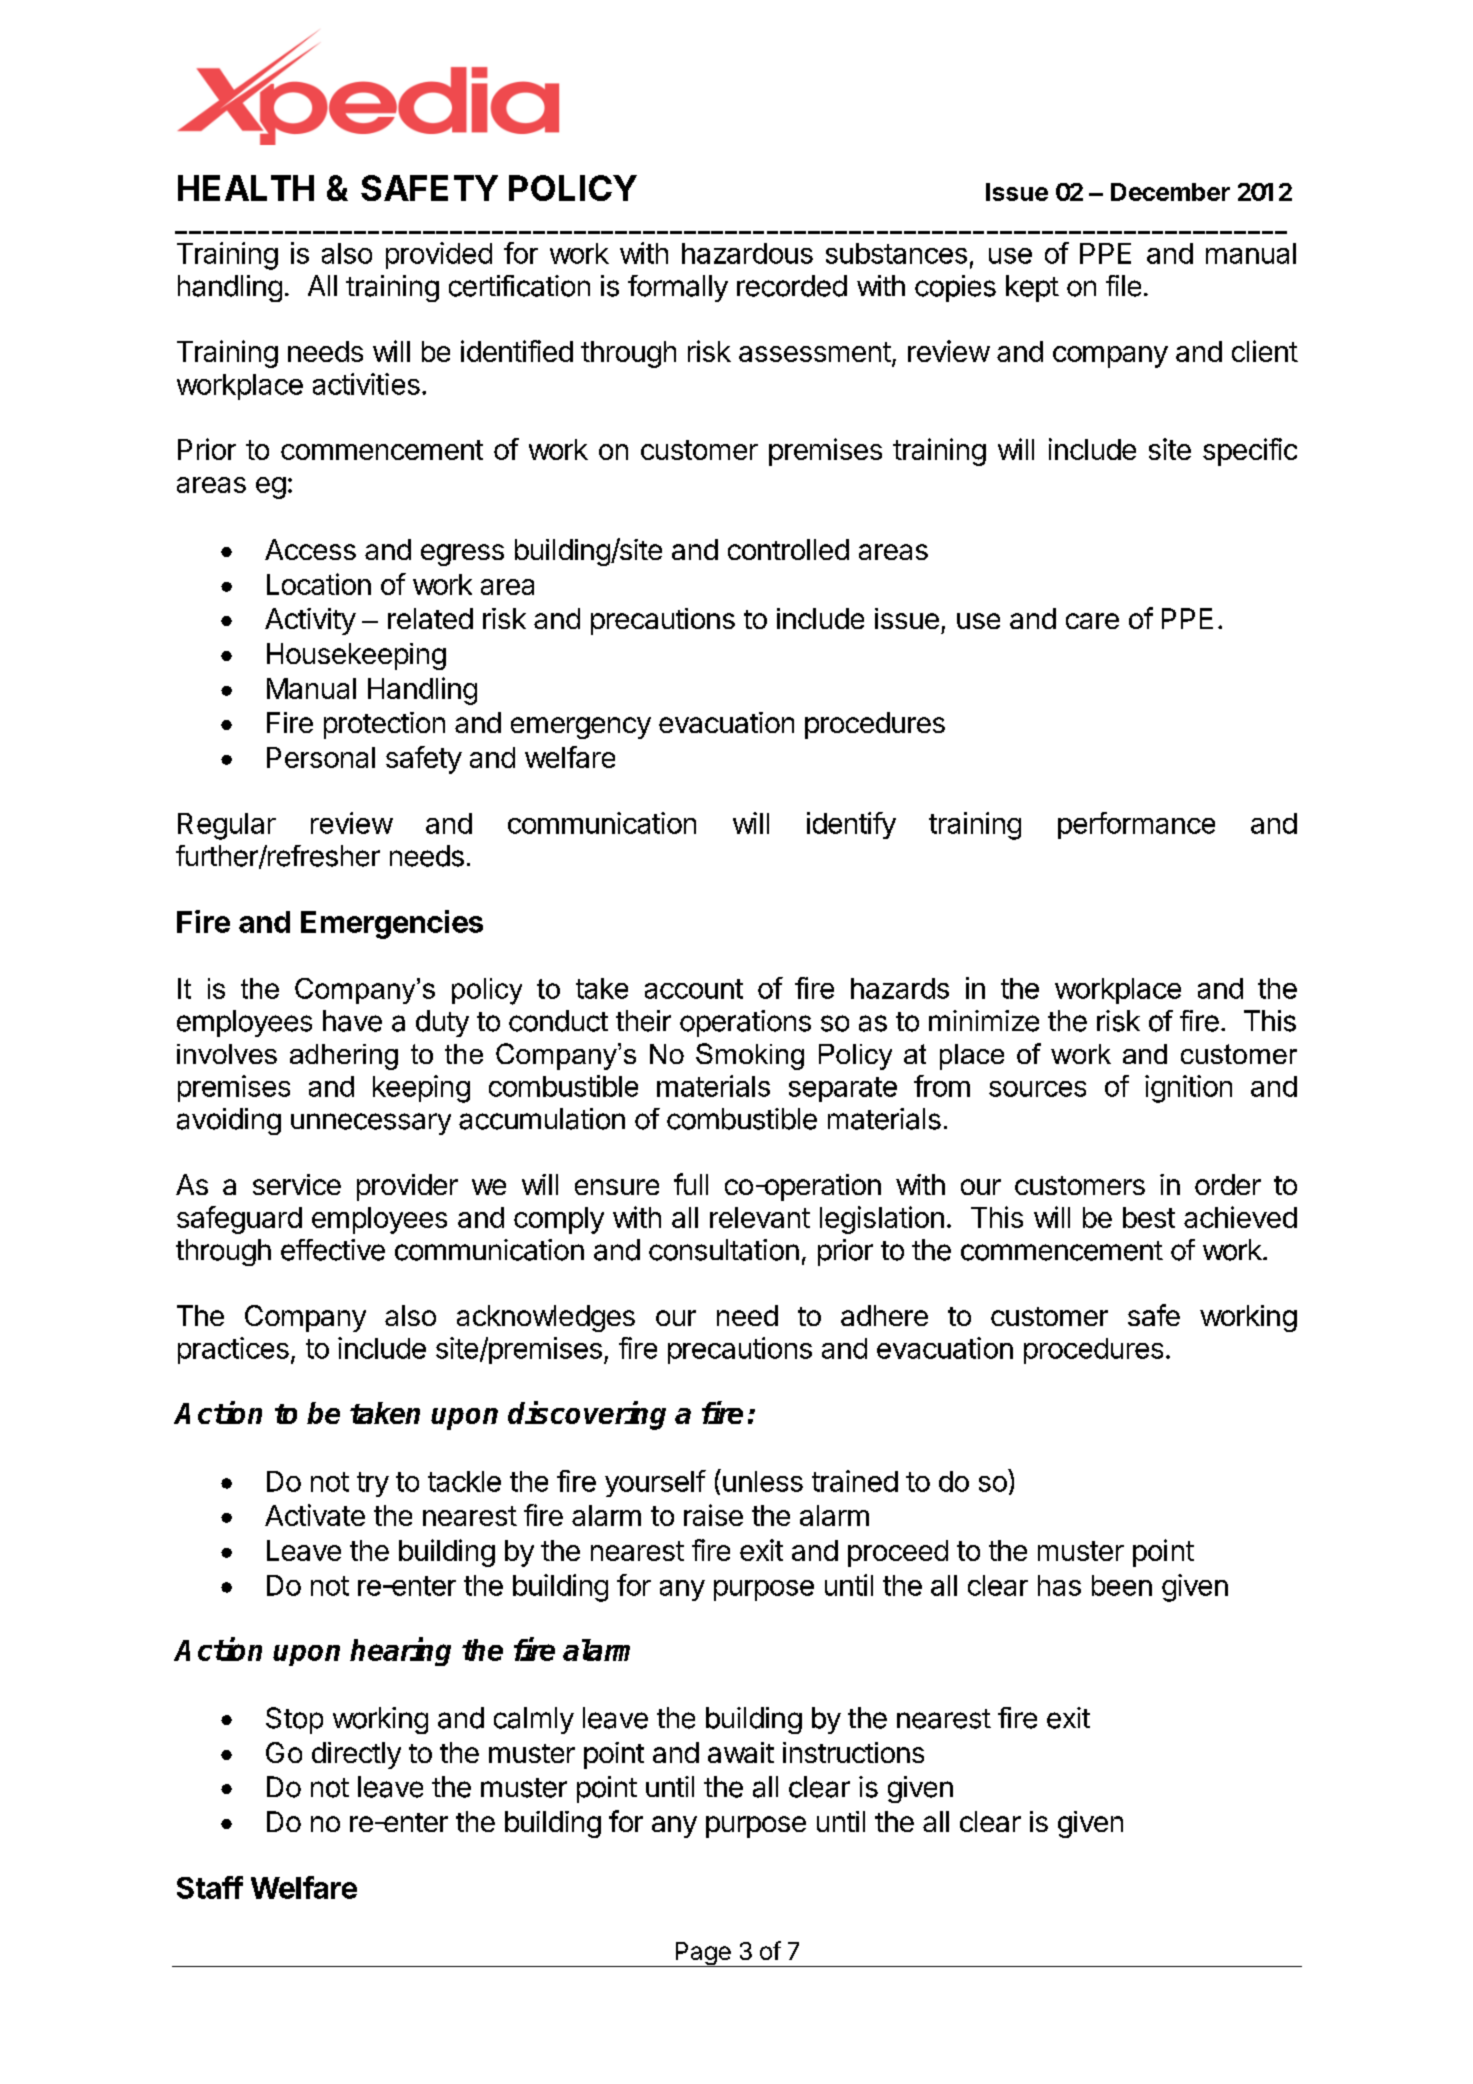 The width and height of the image is (1473, 2084). What do you see at coordinates (210, 1887) in the image?
I see `Staff` at bounding box center [210, 1887].
